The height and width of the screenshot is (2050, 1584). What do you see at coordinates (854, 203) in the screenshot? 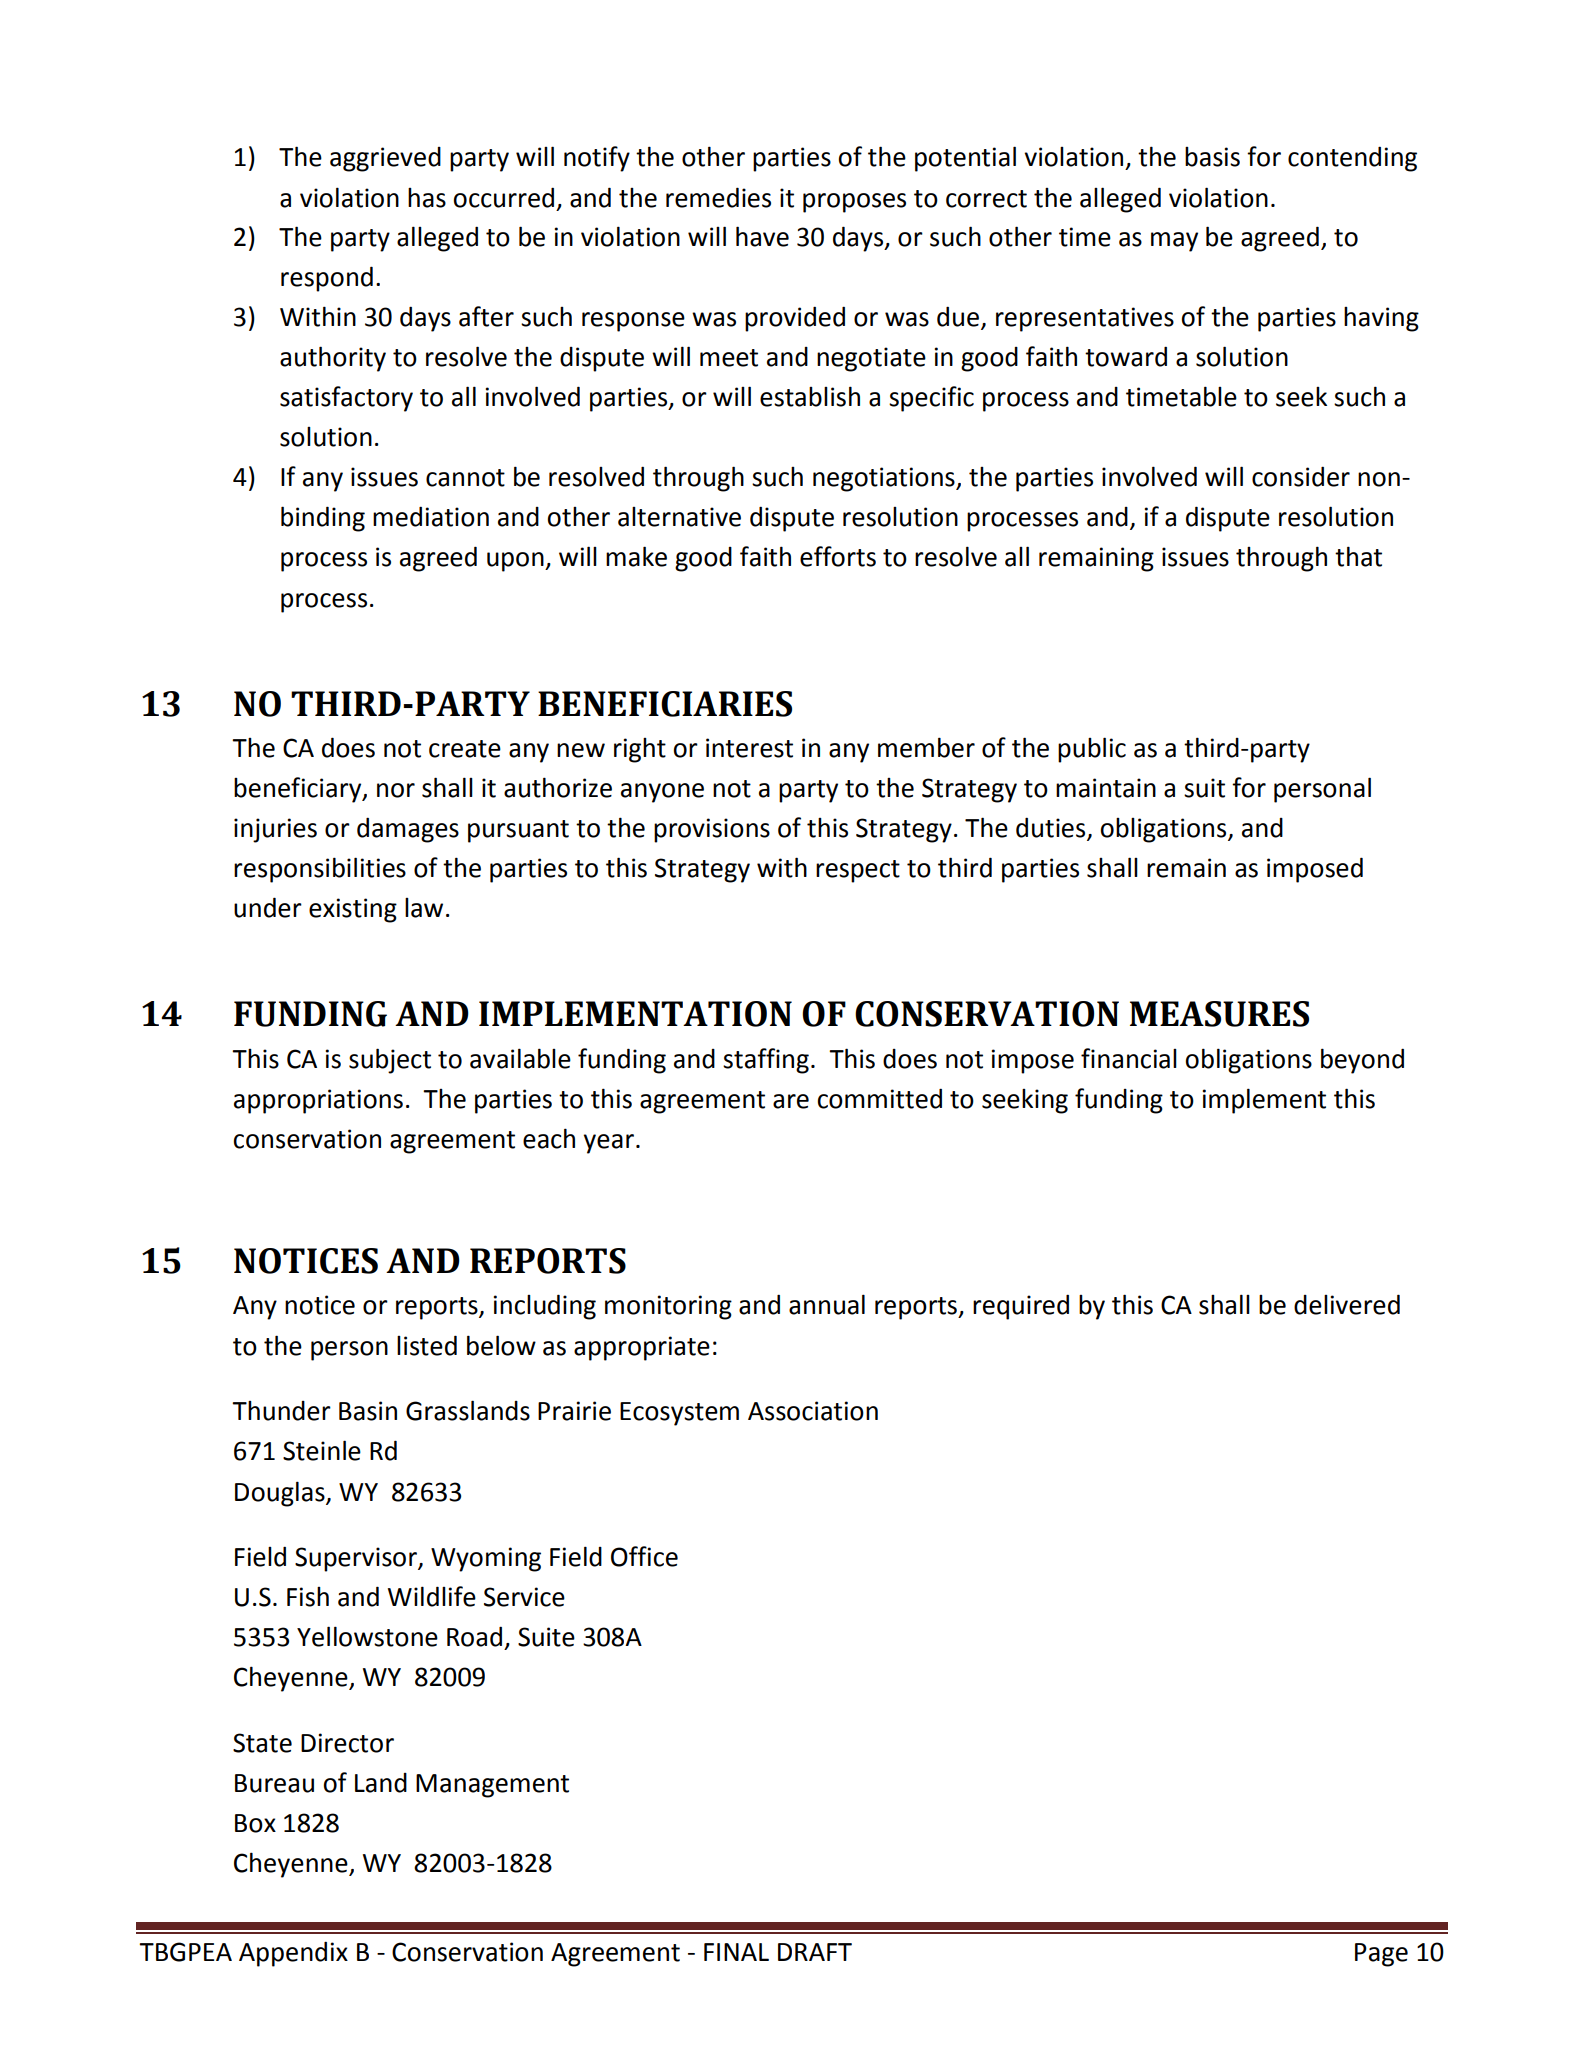
I see `proposes` at bounding box center [854, 203].
